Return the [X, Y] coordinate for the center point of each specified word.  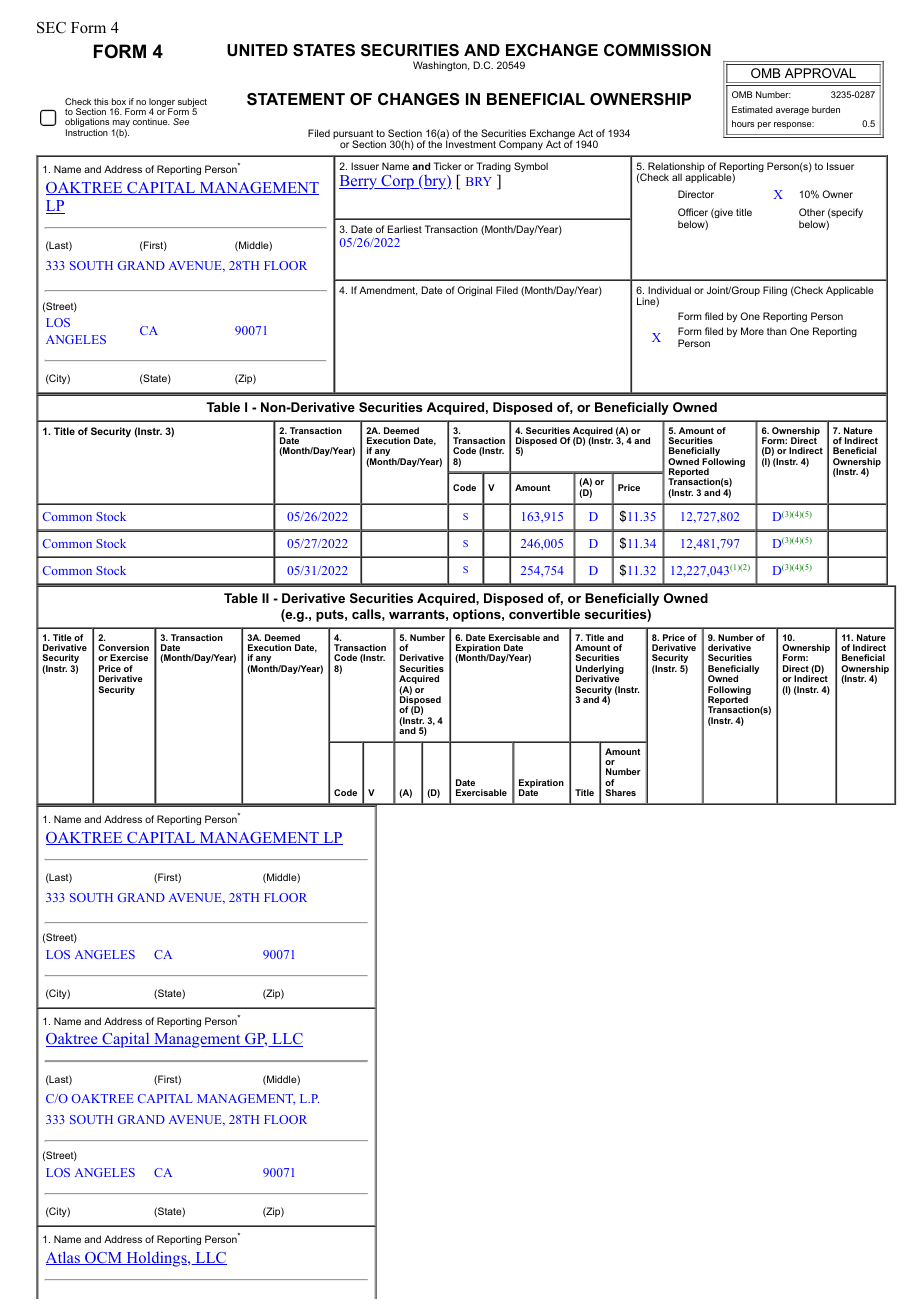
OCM [103, 1258]
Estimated [752, 109]
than [777, 331]
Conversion [123, 647]
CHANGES [419, 99]
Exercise [129, 657]
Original [474, 291]
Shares [620, 792]
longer [162, 103]
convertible [544, 614]
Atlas [64, 1258]
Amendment [388, 291]
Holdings [156, 1259]
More [752, 331]
